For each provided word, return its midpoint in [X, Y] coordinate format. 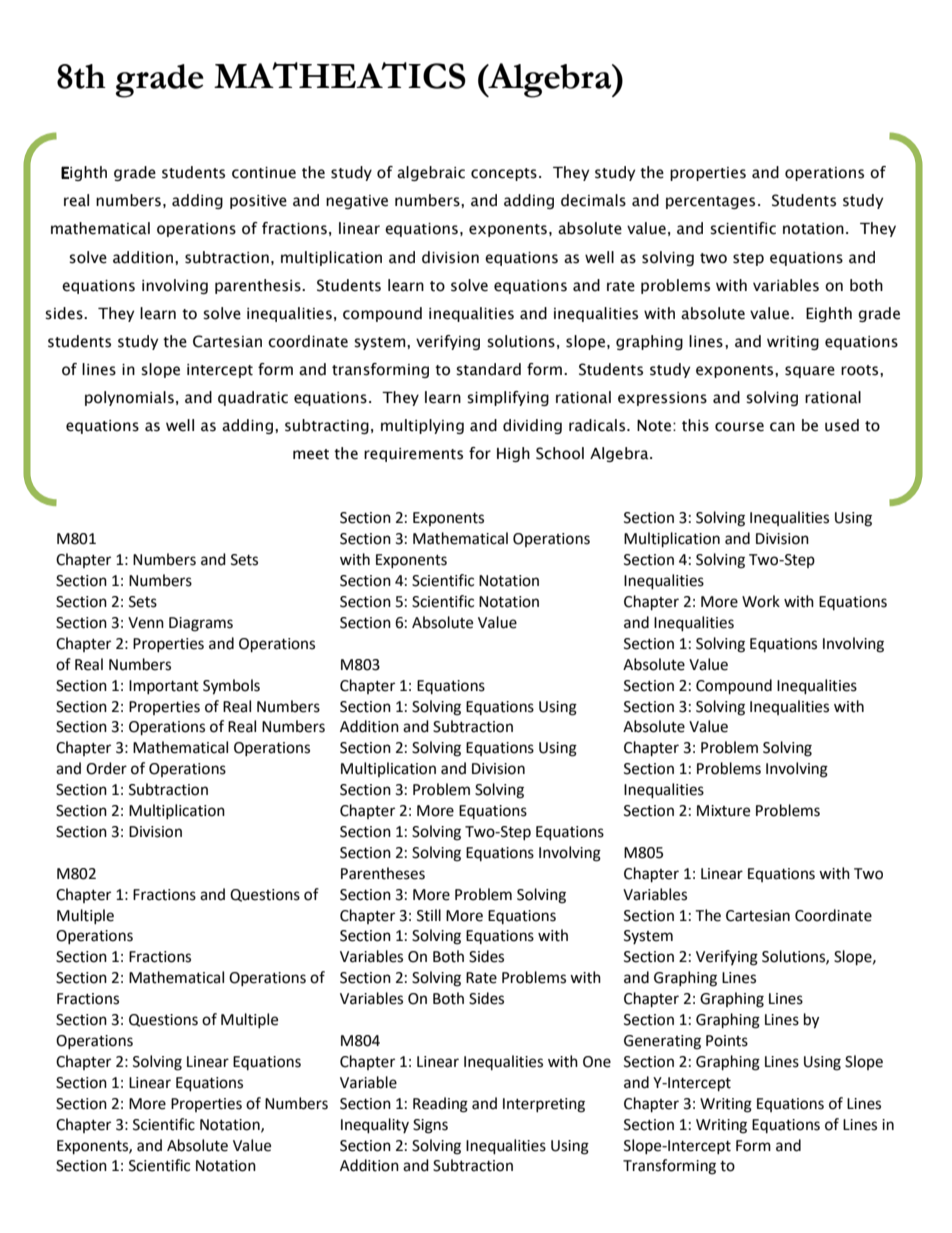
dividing [532, 426]
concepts [504, 174]
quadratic [253, 398]
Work [761, 601]
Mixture [723, 811]
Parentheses [383, 873]
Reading [440, 1105]
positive [258, 202]
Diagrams [201, 624]
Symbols [231, 687]
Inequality [375, 1126]
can [782, 427]
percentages [710, 202]
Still [429, 915]
